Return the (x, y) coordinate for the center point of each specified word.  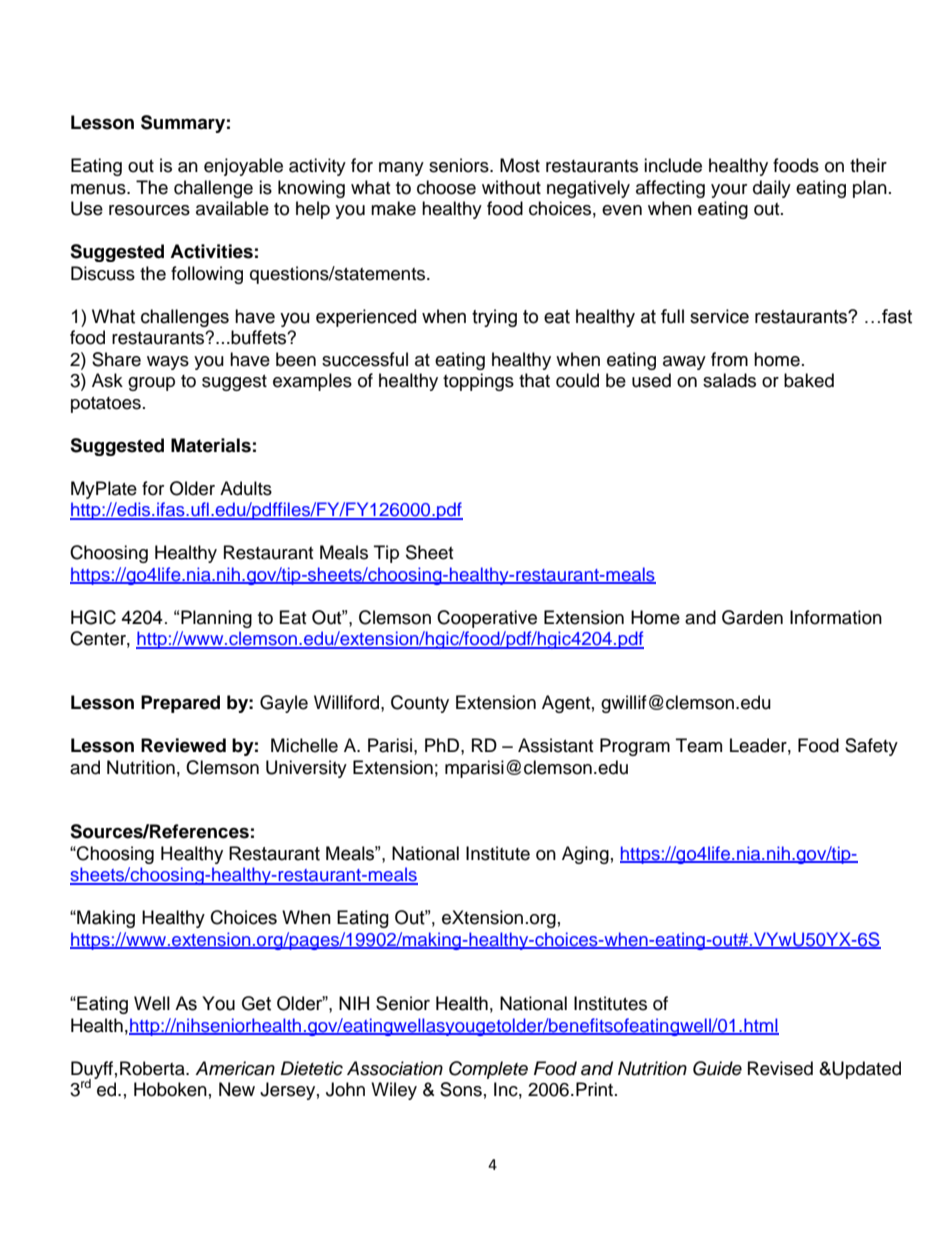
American (235, 1068)
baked (809, 380)
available (232, 208)
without (511, 187)
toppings (478, 382)
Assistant (555, 745)
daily (772, 189)
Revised (780, 1068)
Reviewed (183, 745)
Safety (871, 747)
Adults (246, 488)
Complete (488, 1070)
